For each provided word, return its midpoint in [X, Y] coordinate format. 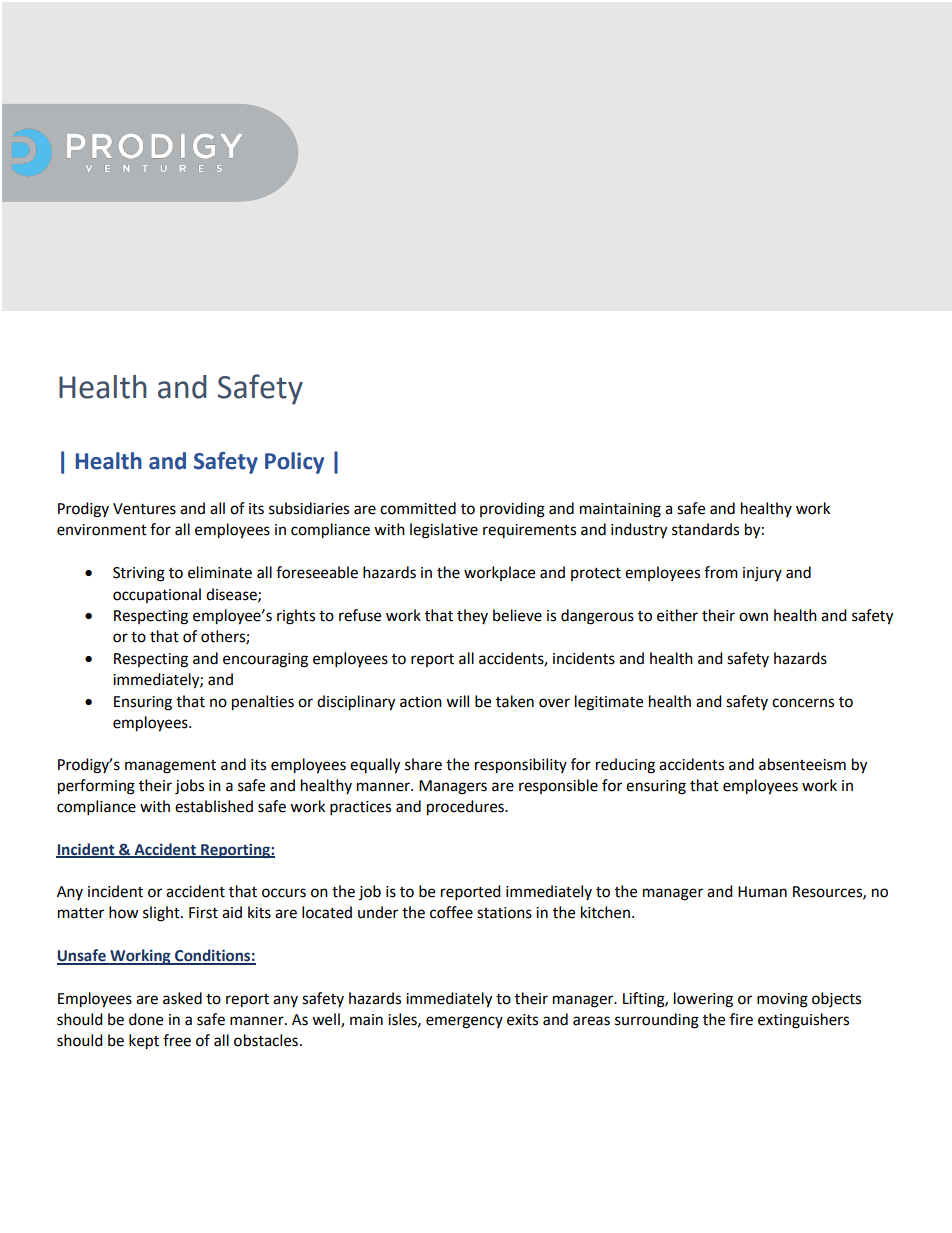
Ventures [144, 509]
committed [418, 508]
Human [762, 892]
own [753, 617]
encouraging [265, 660]
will [457, 701]
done [146, 1019]
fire [741, 1019]
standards [705, 529]
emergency [464, 1022]
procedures [466, 808]
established [214, 806]
